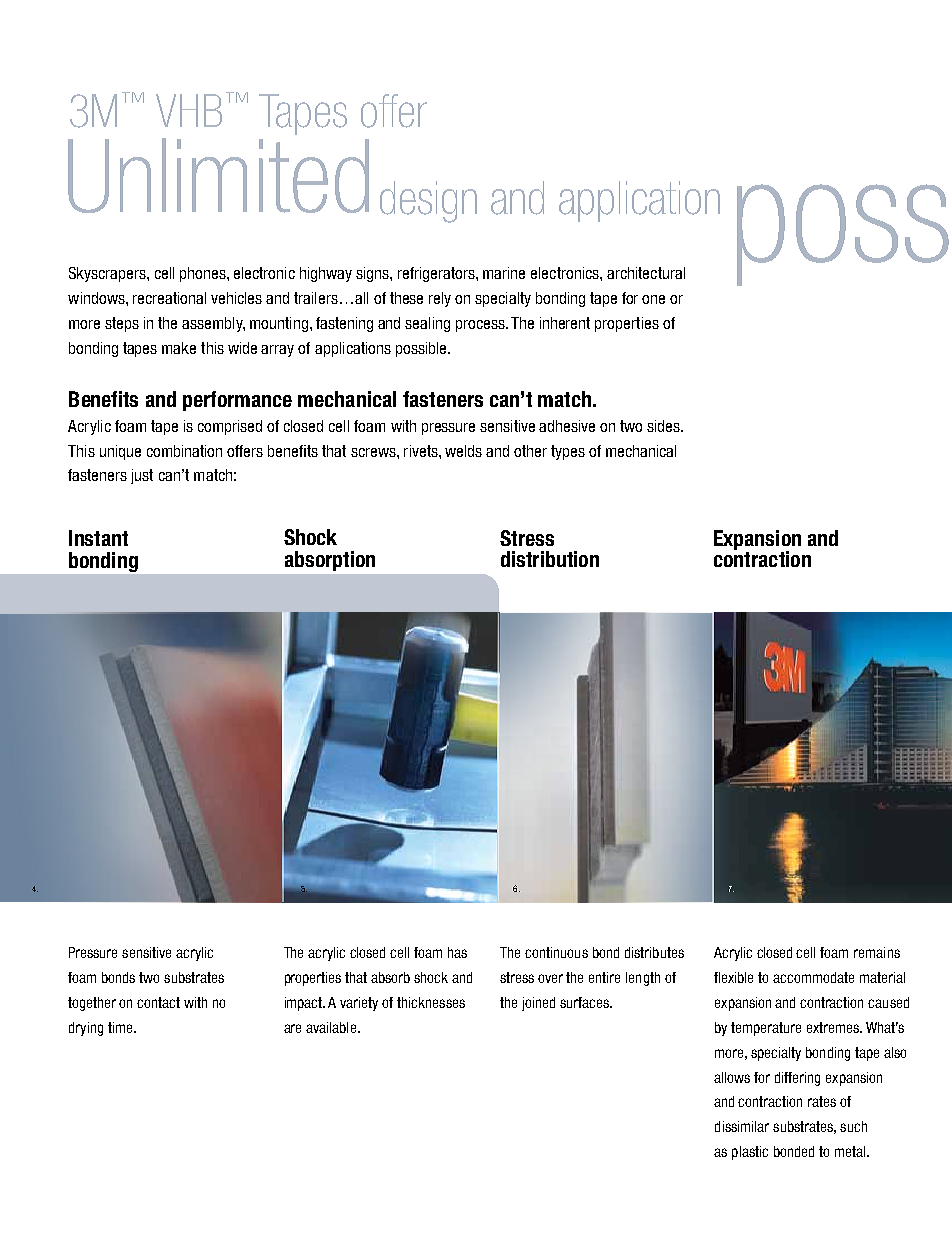 This screenshot has height=1233, width=952. I want to click on sides, so click(664, 426).
